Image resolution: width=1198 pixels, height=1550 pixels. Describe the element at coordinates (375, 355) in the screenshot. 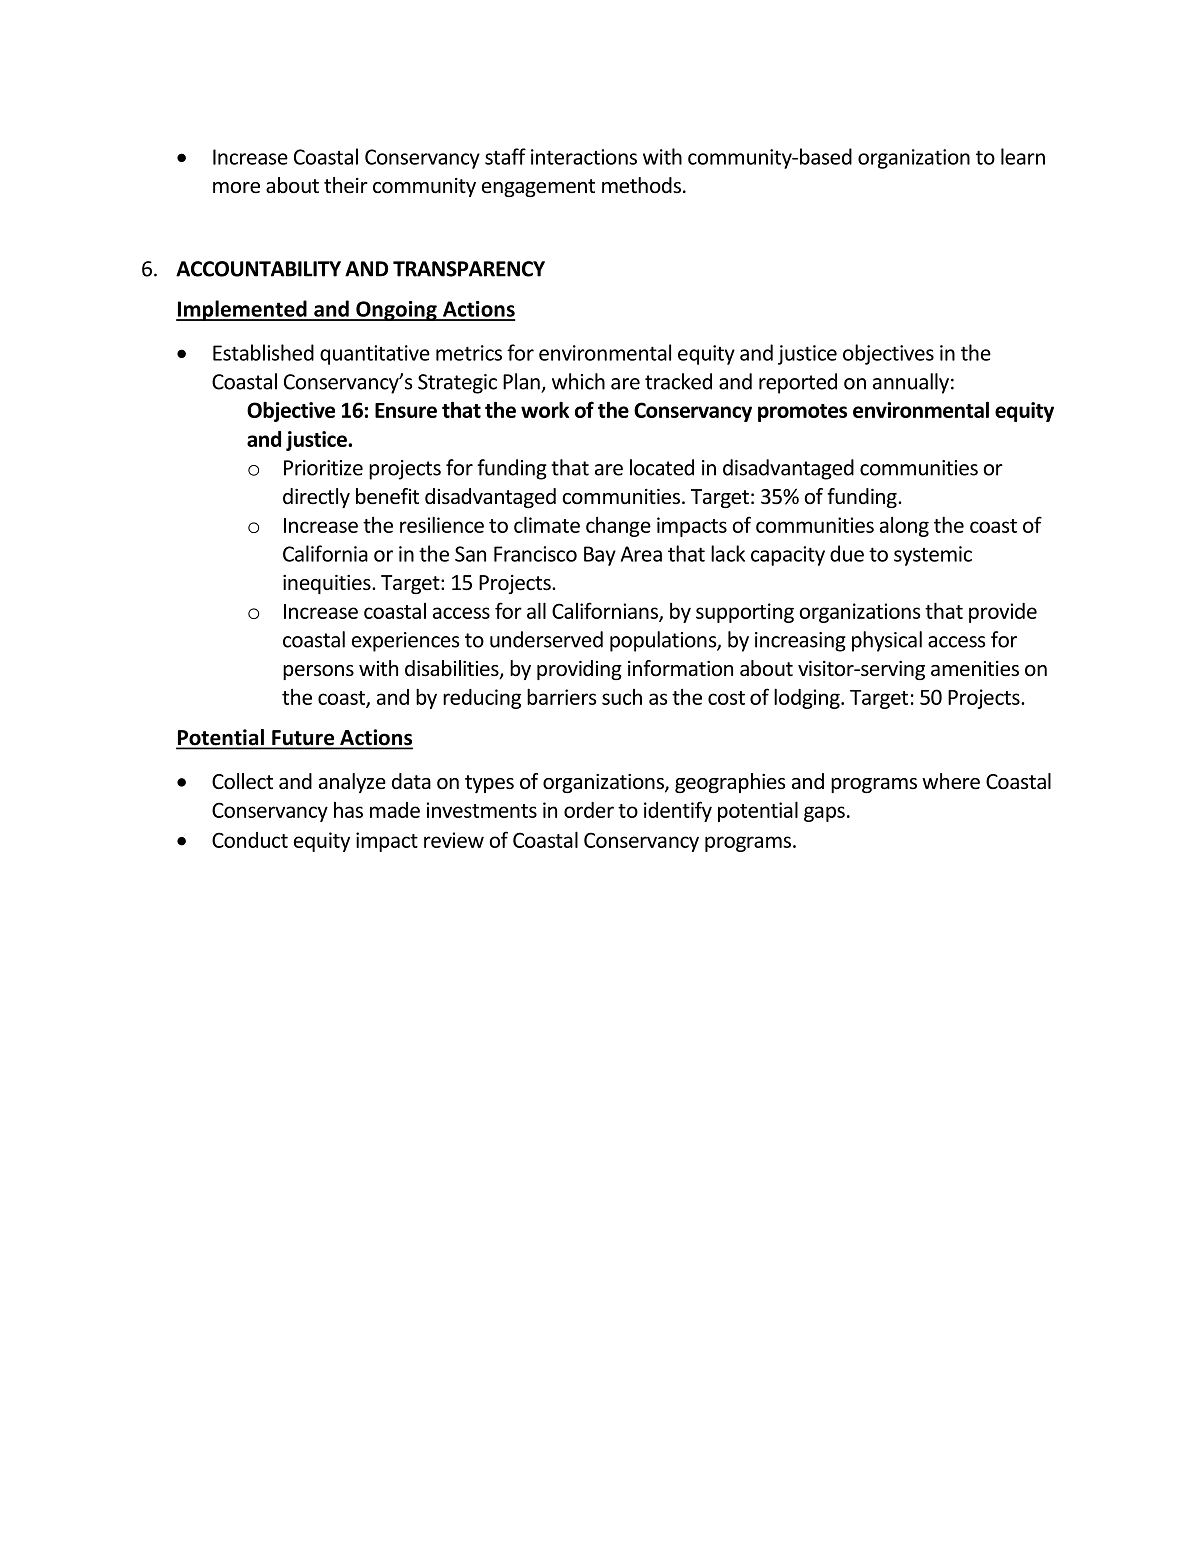

I see `quantitative` at that location.
